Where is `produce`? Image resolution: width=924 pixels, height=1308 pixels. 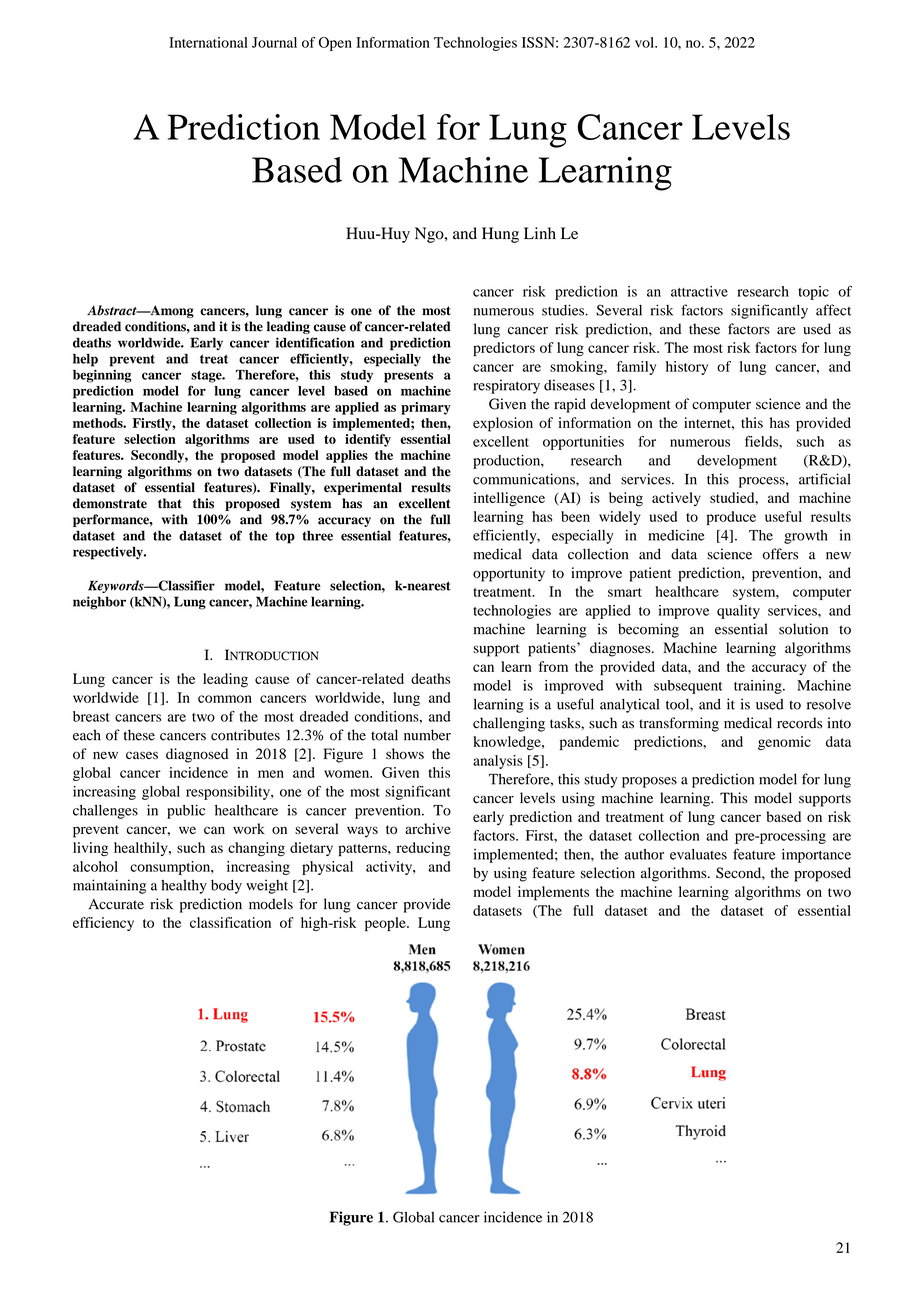 produce is located at coordinates (731, 518).
